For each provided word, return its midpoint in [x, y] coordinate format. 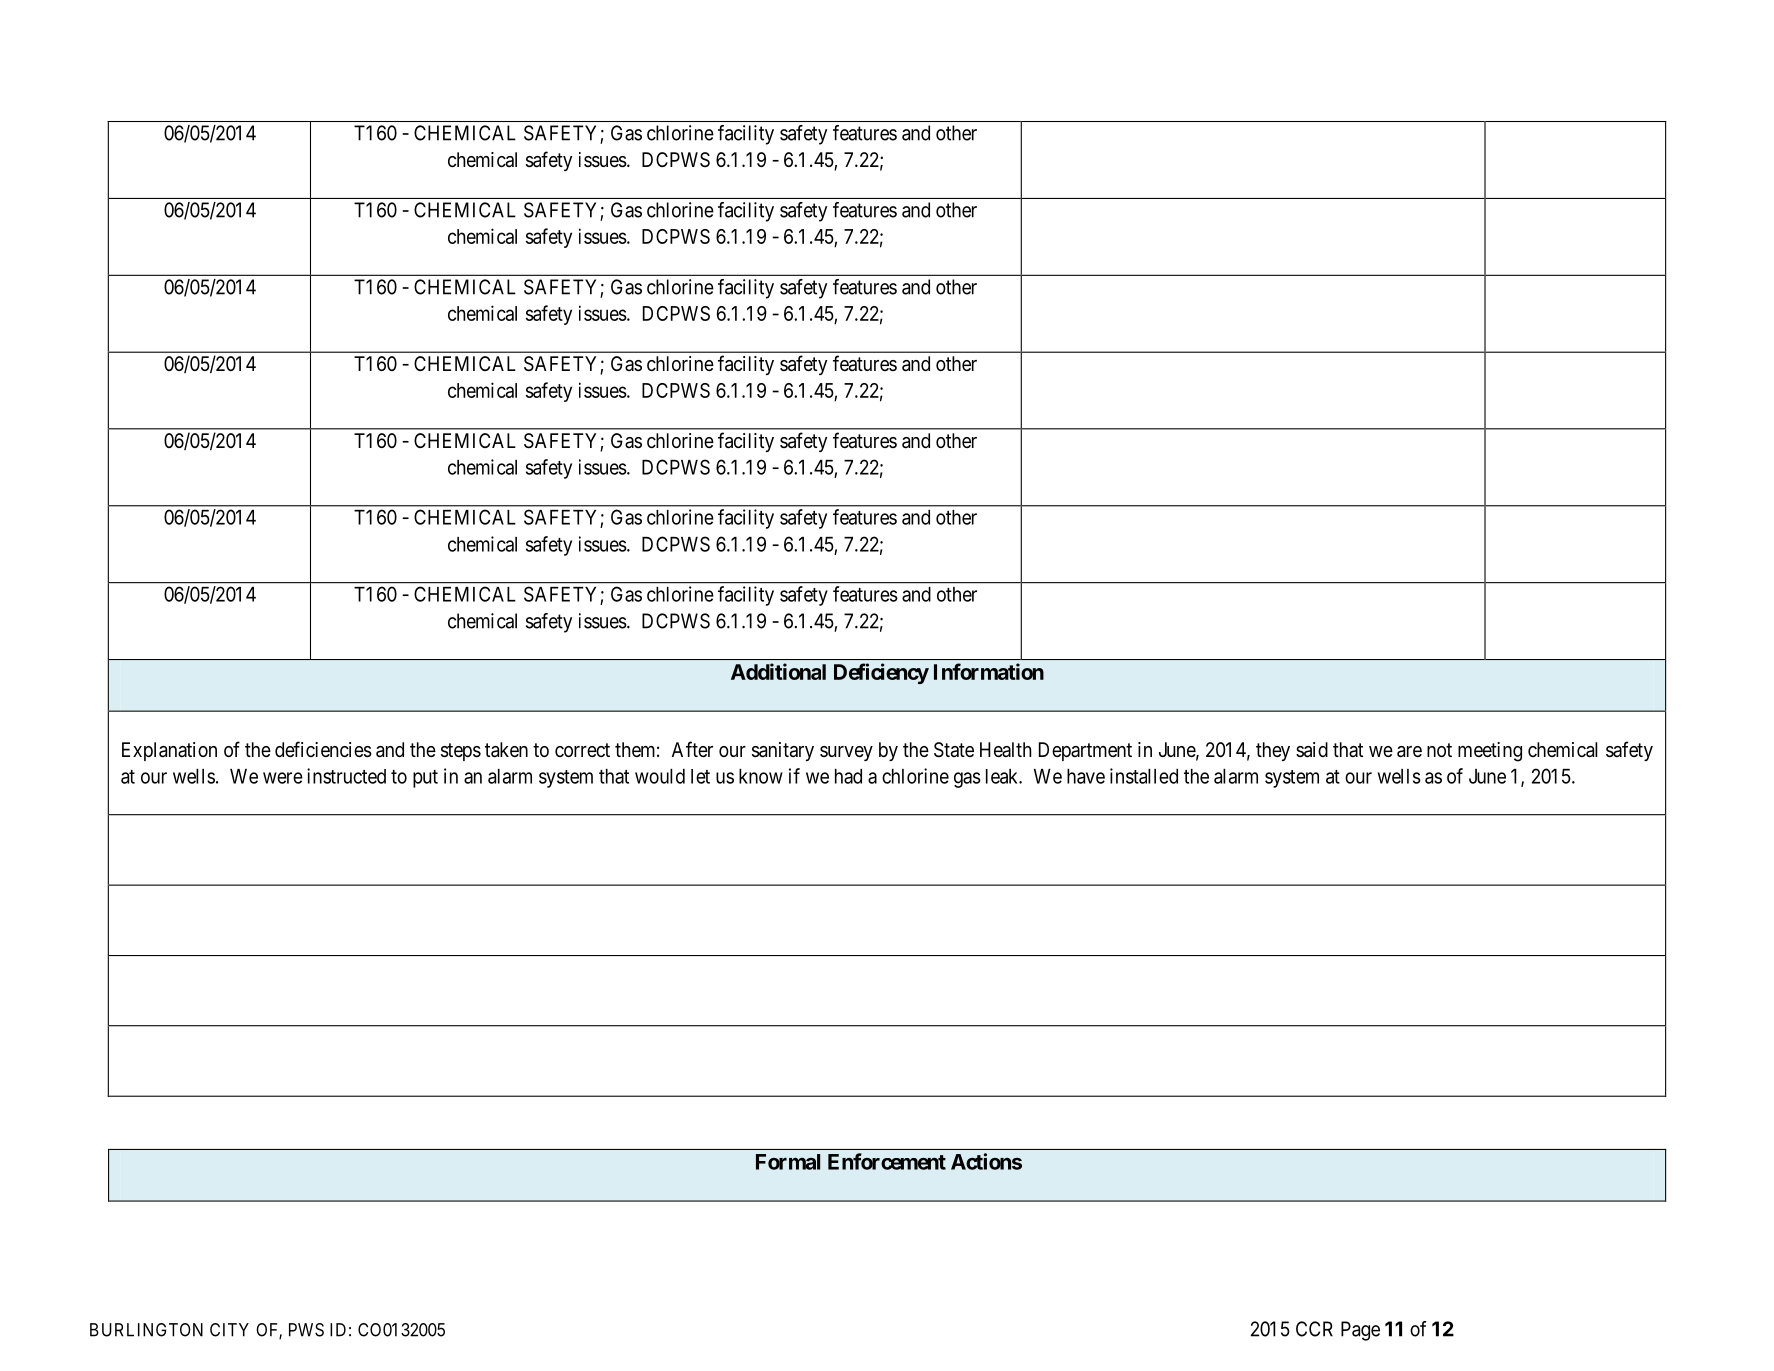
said [1312, 750]
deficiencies [323, 749]
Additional [778, 671]
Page [1360, 1331]
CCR [1314, 1329]
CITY [229, 1330]
